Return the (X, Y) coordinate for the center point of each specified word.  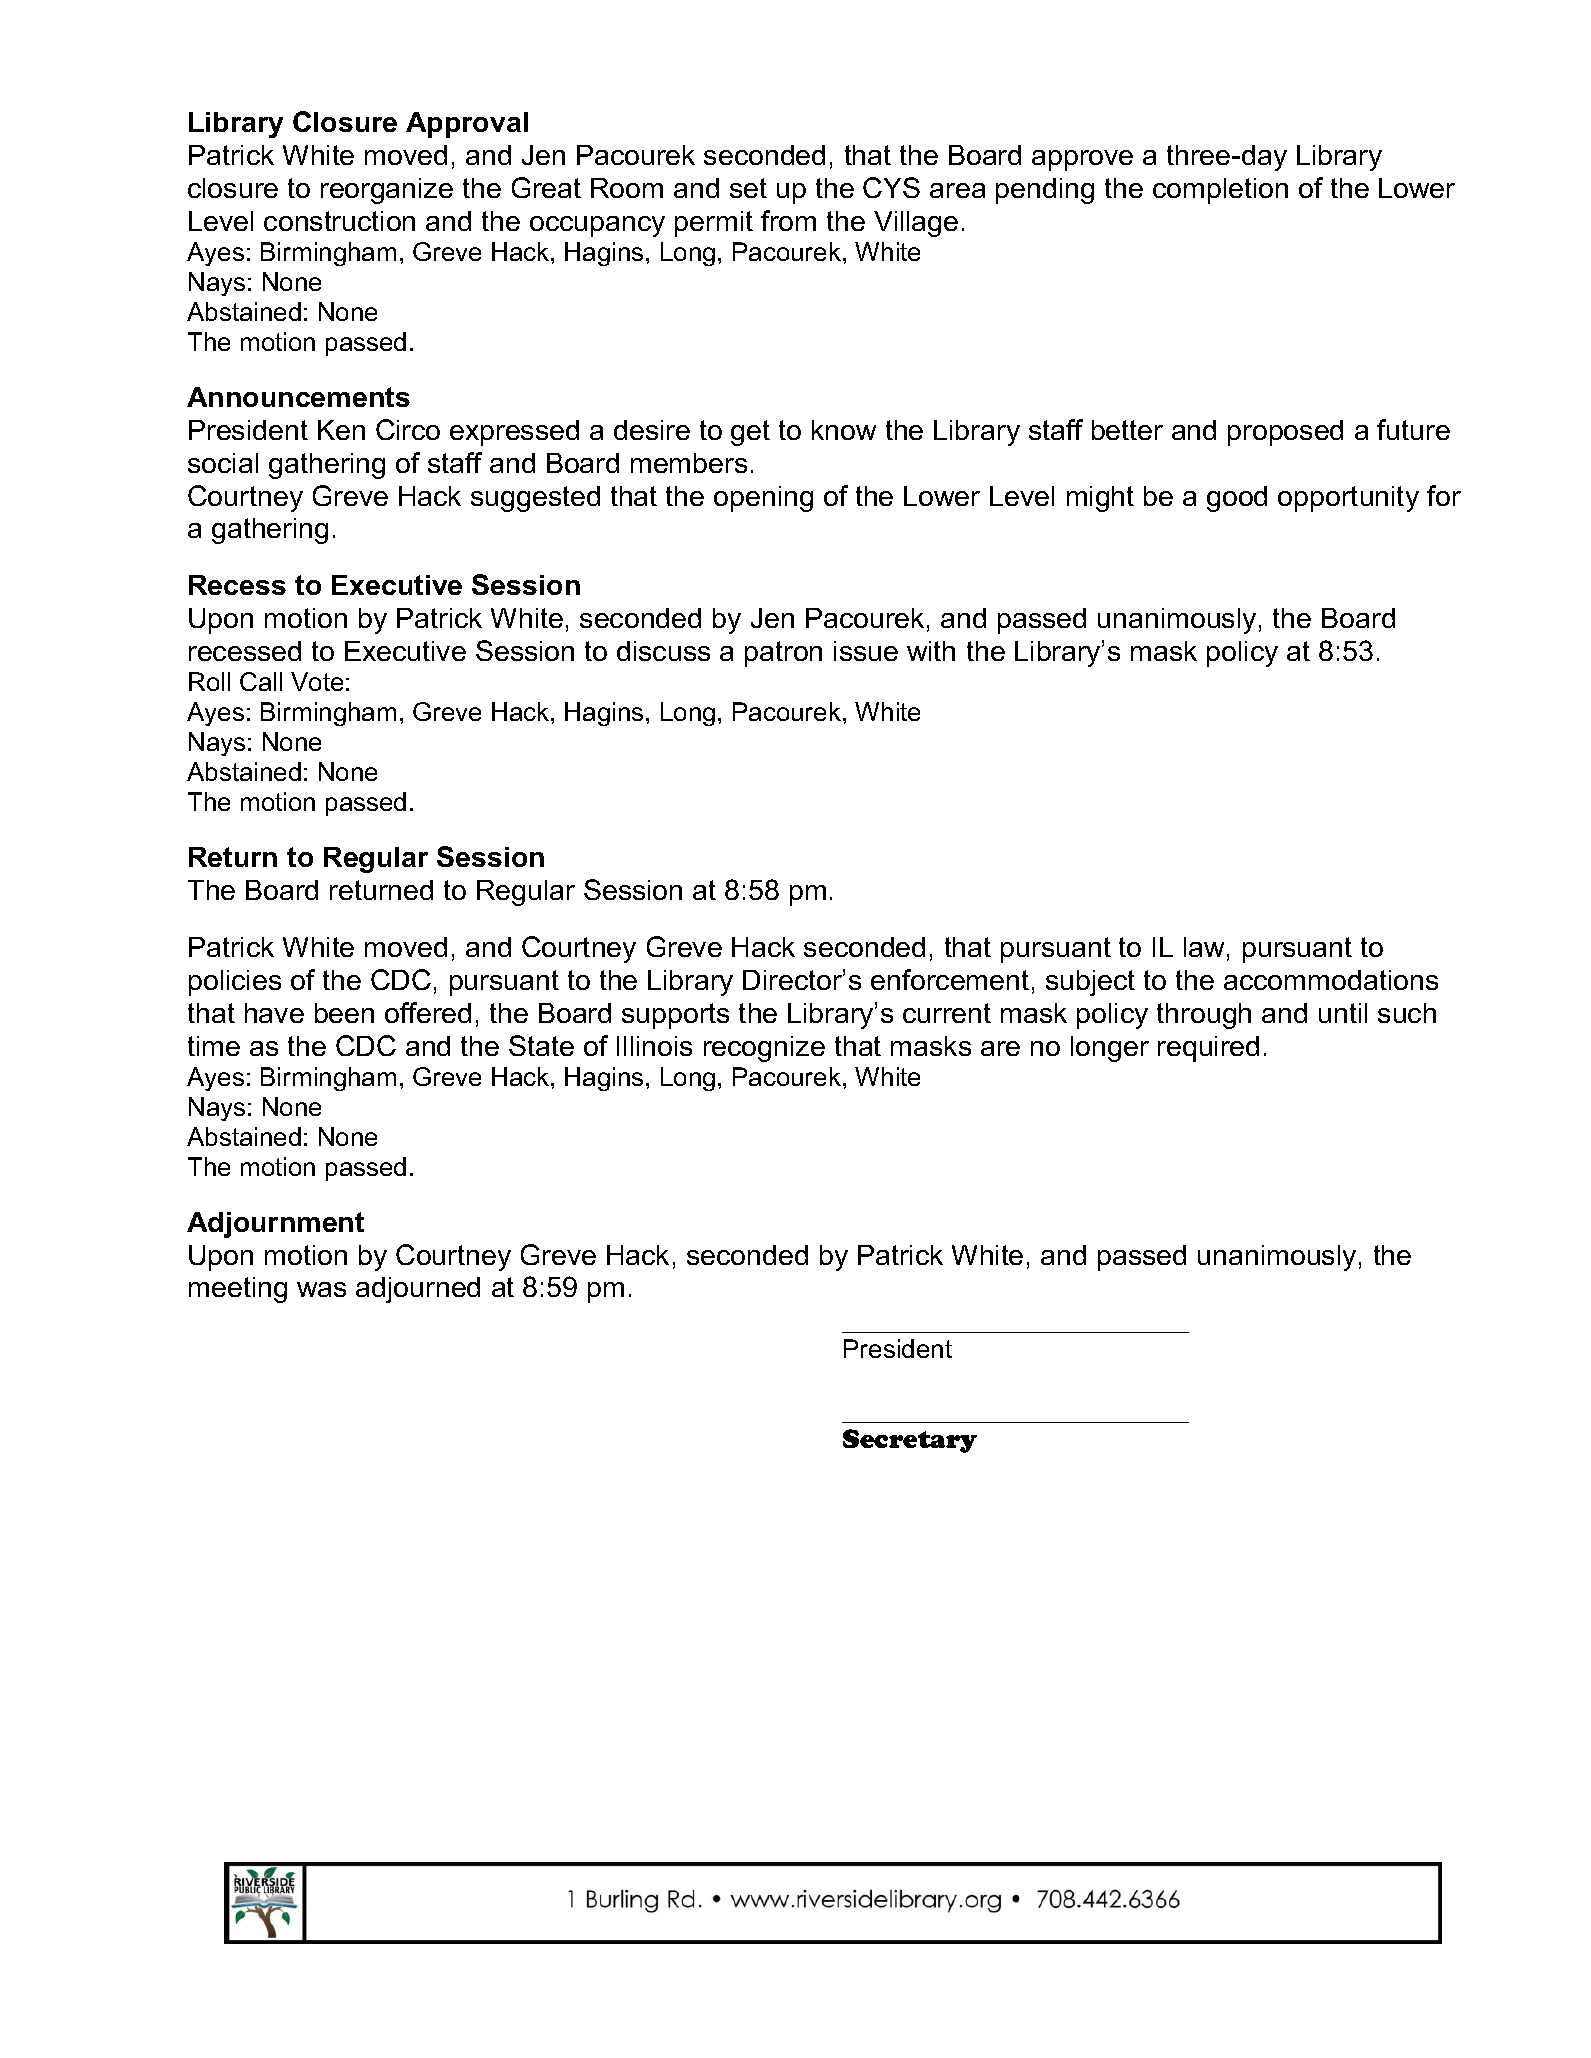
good (1237, 499)
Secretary (910, 1441)
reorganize (387, 191)
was (321, 1289)
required (1208, 1049)
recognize (764, 1049)
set (748, 188)
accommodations (1331, 980)
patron (783, 654)
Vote (317, 681)
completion (1220, 191)
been (344, 1013)
